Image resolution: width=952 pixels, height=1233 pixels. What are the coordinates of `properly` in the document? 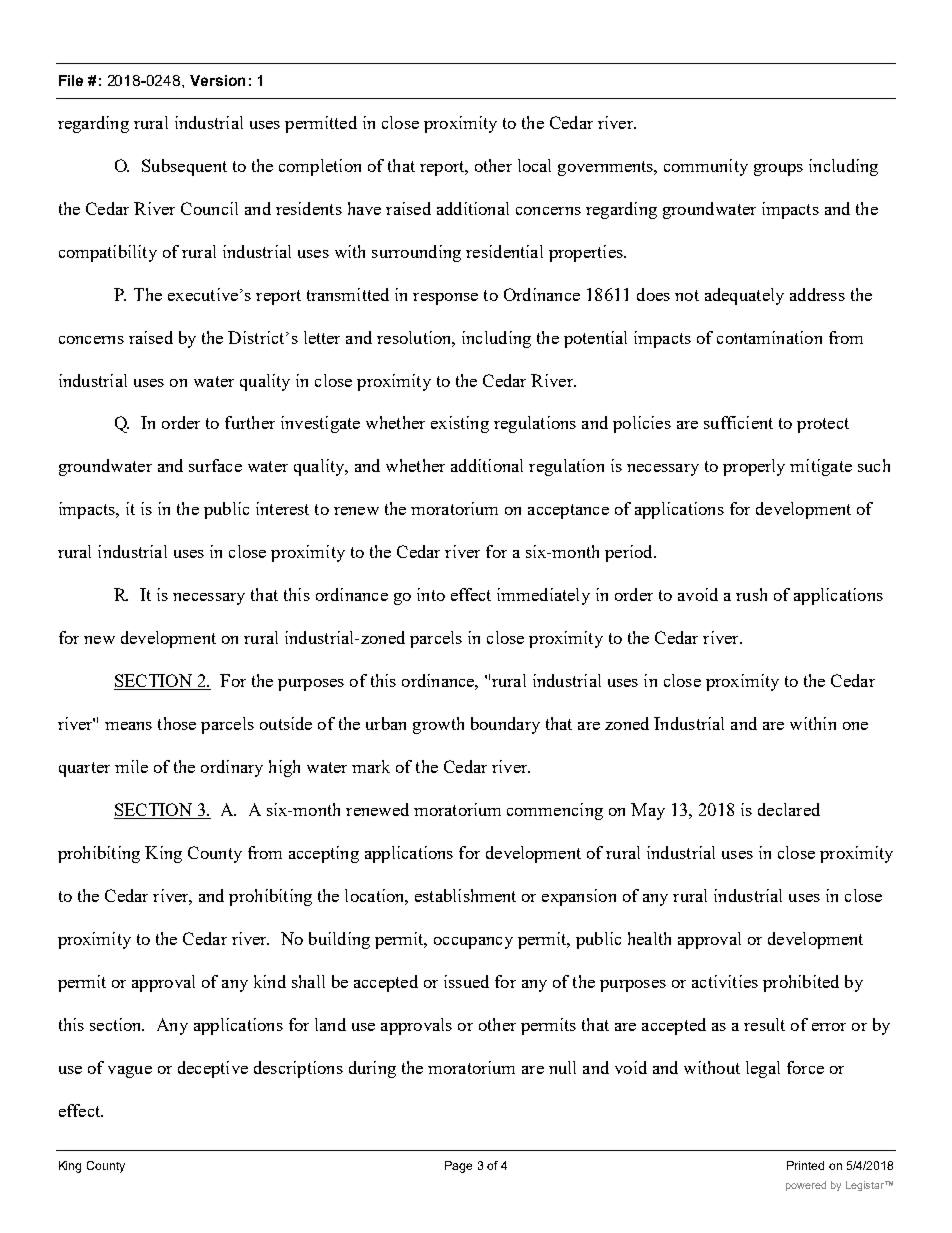 It's located at (754, 467).
